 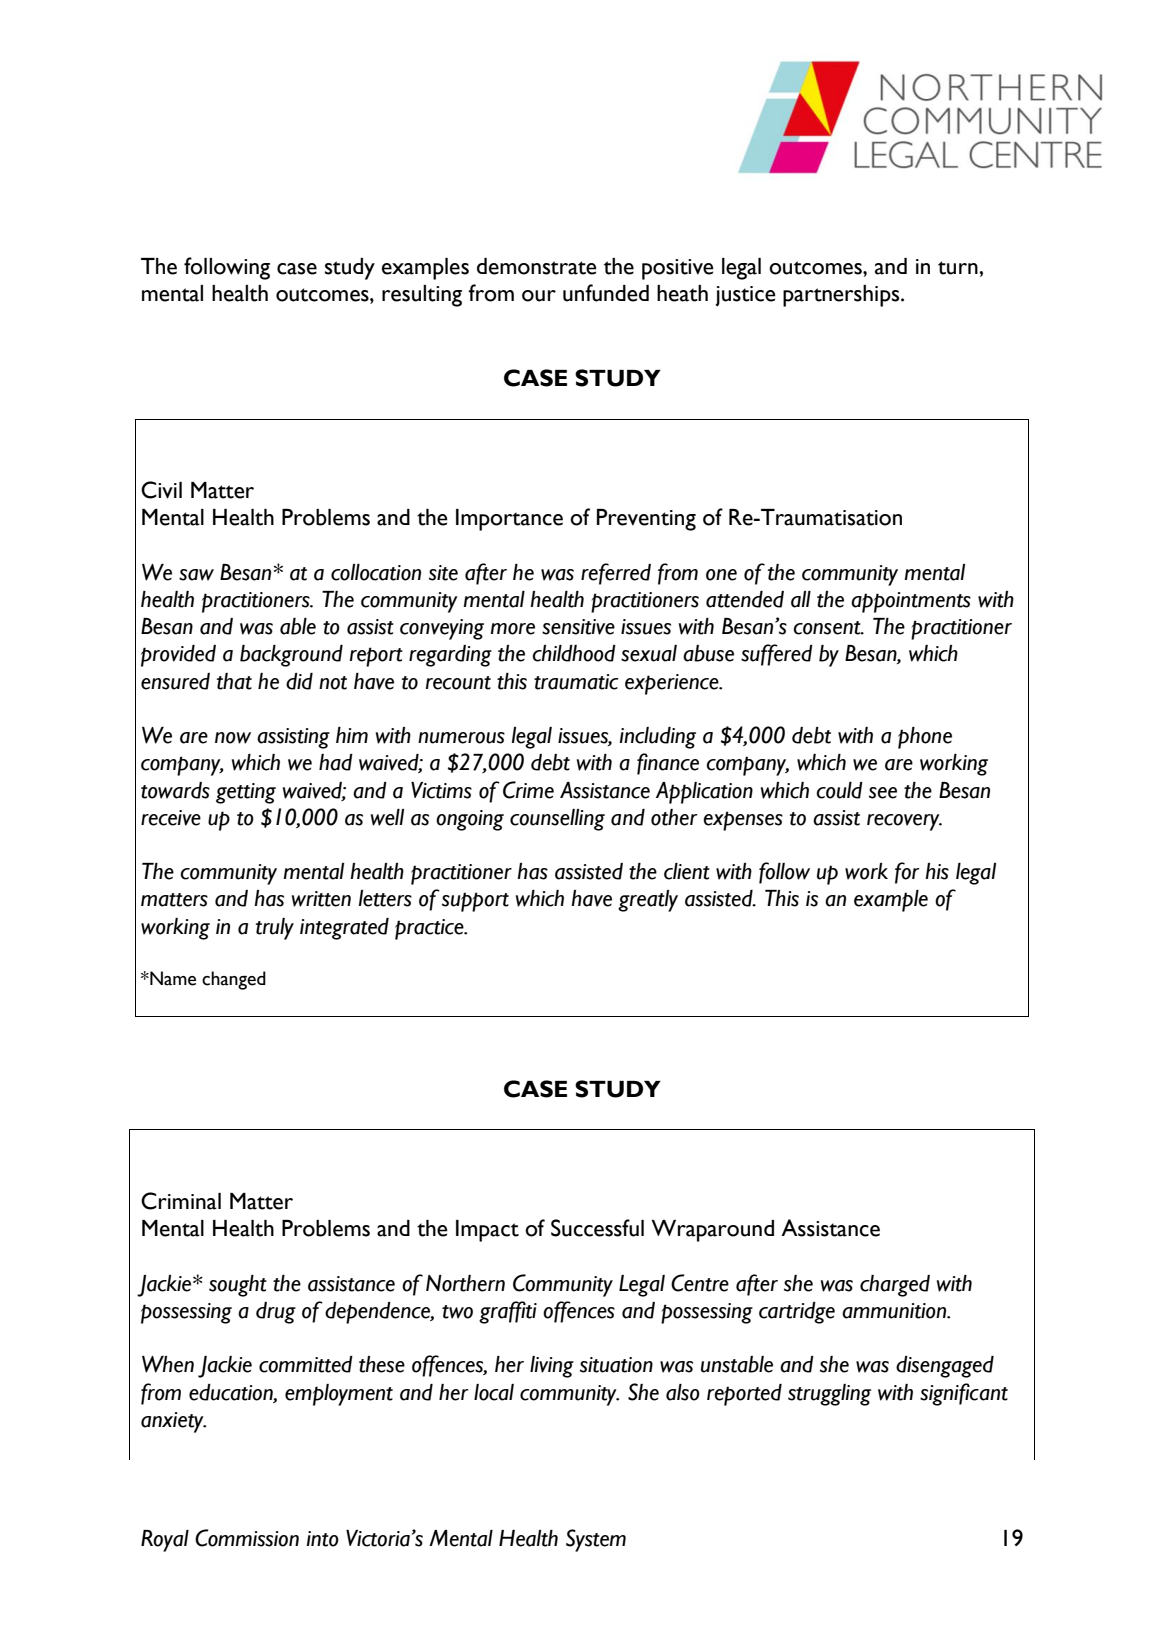 What do you see at coordinates (422, 296) in the screenshot?
I see `resulting` at bounding box center [422, 296].
